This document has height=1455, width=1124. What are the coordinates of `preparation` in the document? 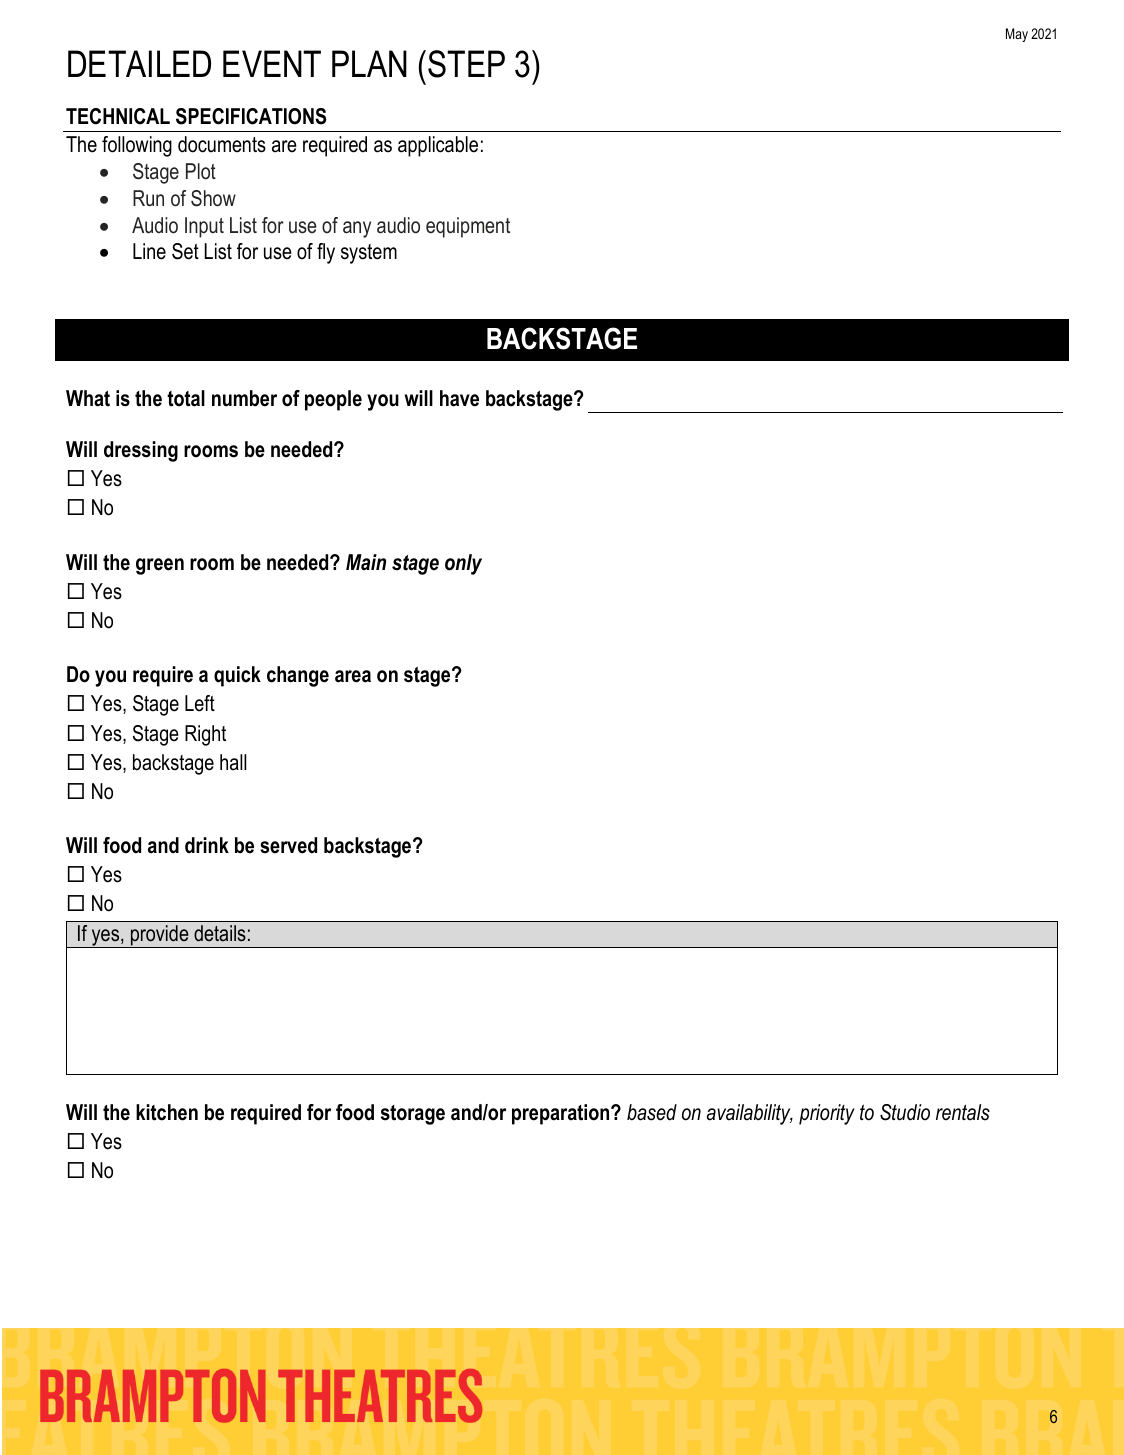 It's located at (562, 1114).
